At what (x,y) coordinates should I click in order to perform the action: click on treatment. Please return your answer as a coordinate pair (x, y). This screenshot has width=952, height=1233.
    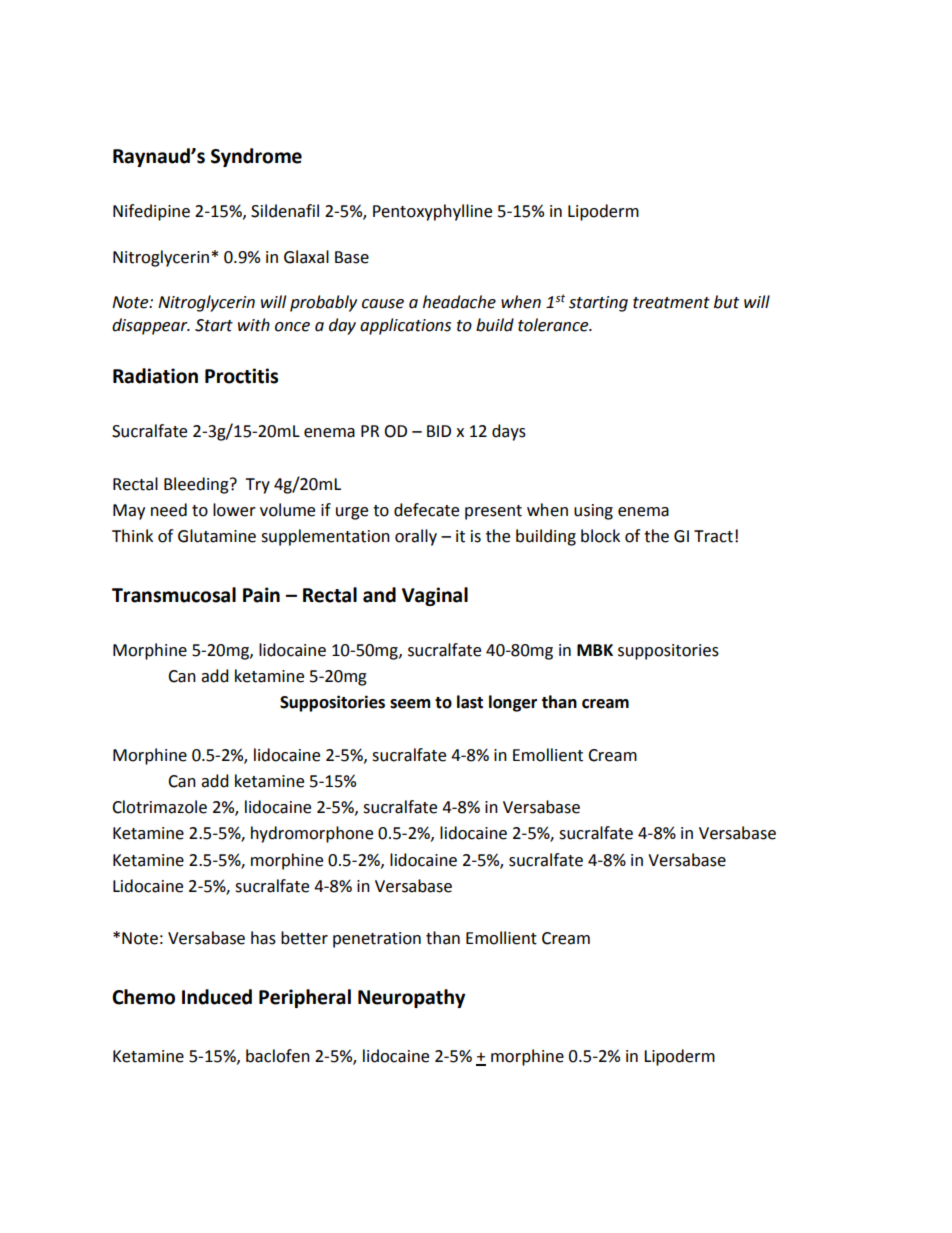
    Looking at the image, I should click on (671, 303).
